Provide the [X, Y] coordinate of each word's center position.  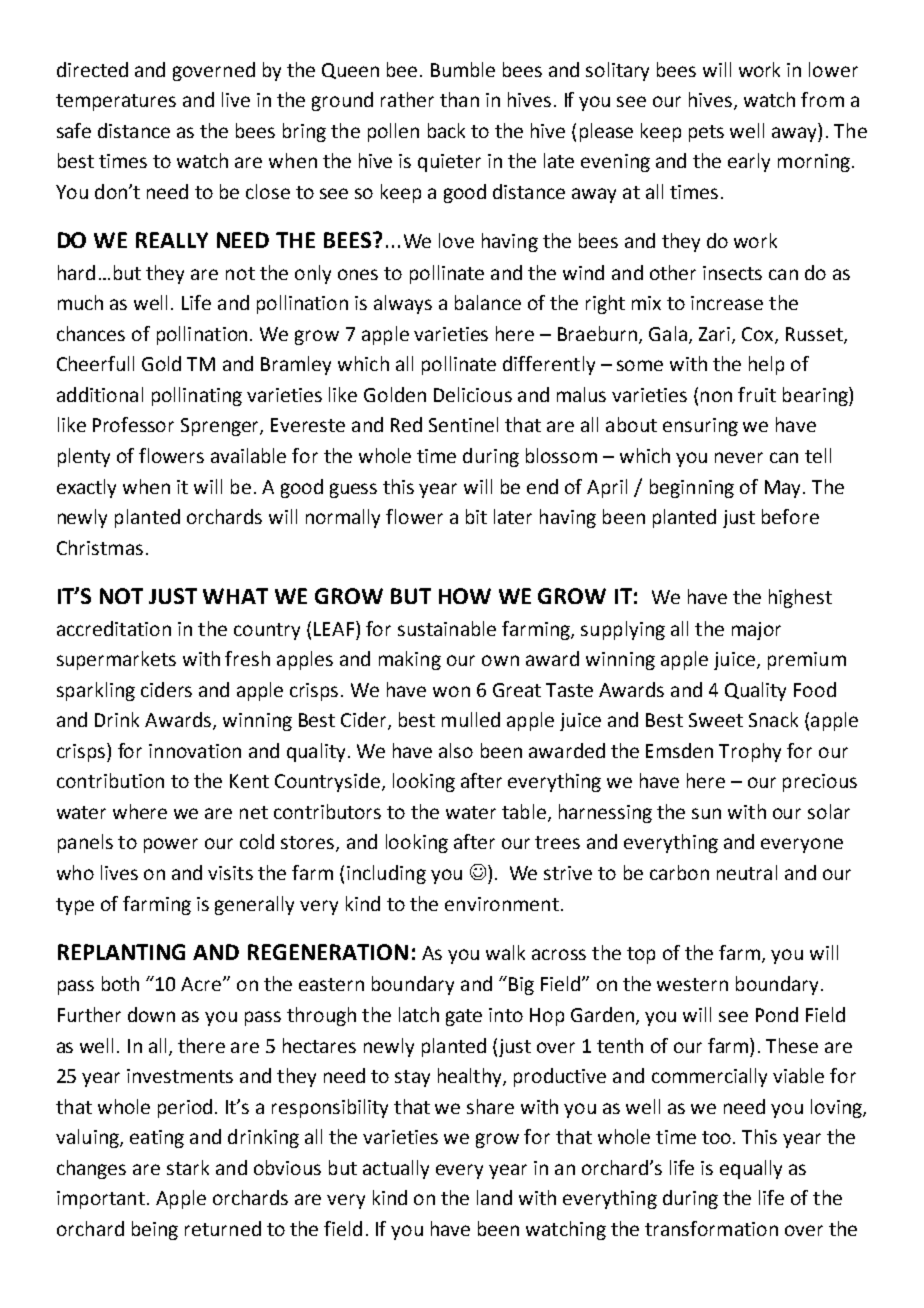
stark [188, 1167]
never [739, 457]
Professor [133, 424]
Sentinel [463, 424]
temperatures [116, 102]
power [171, 845]
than [459, 99]
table [524, 811]
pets [706, 133]
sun [706, 813]
